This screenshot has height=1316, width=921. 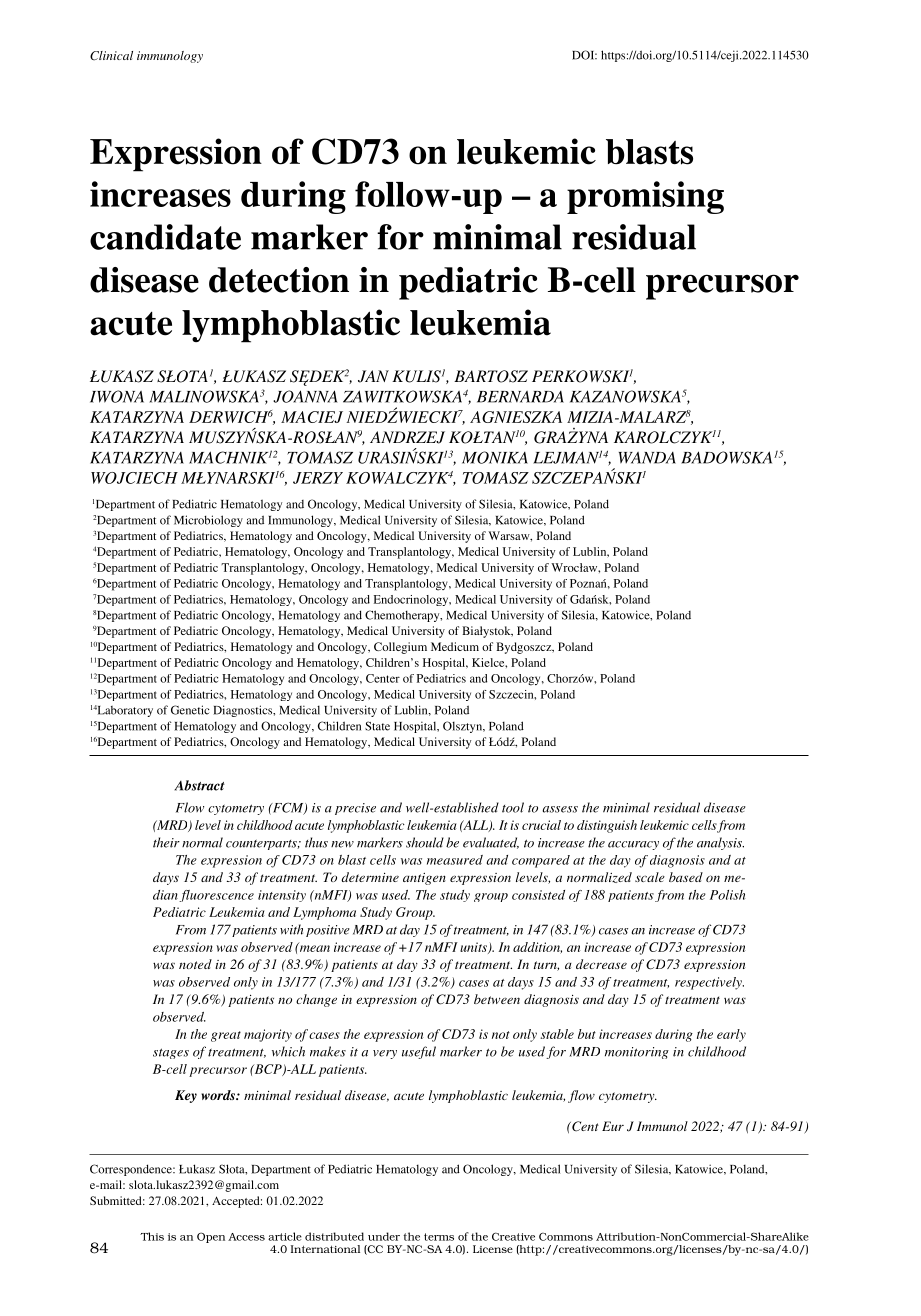 I want to click on should, so click(x=425, y=842).
